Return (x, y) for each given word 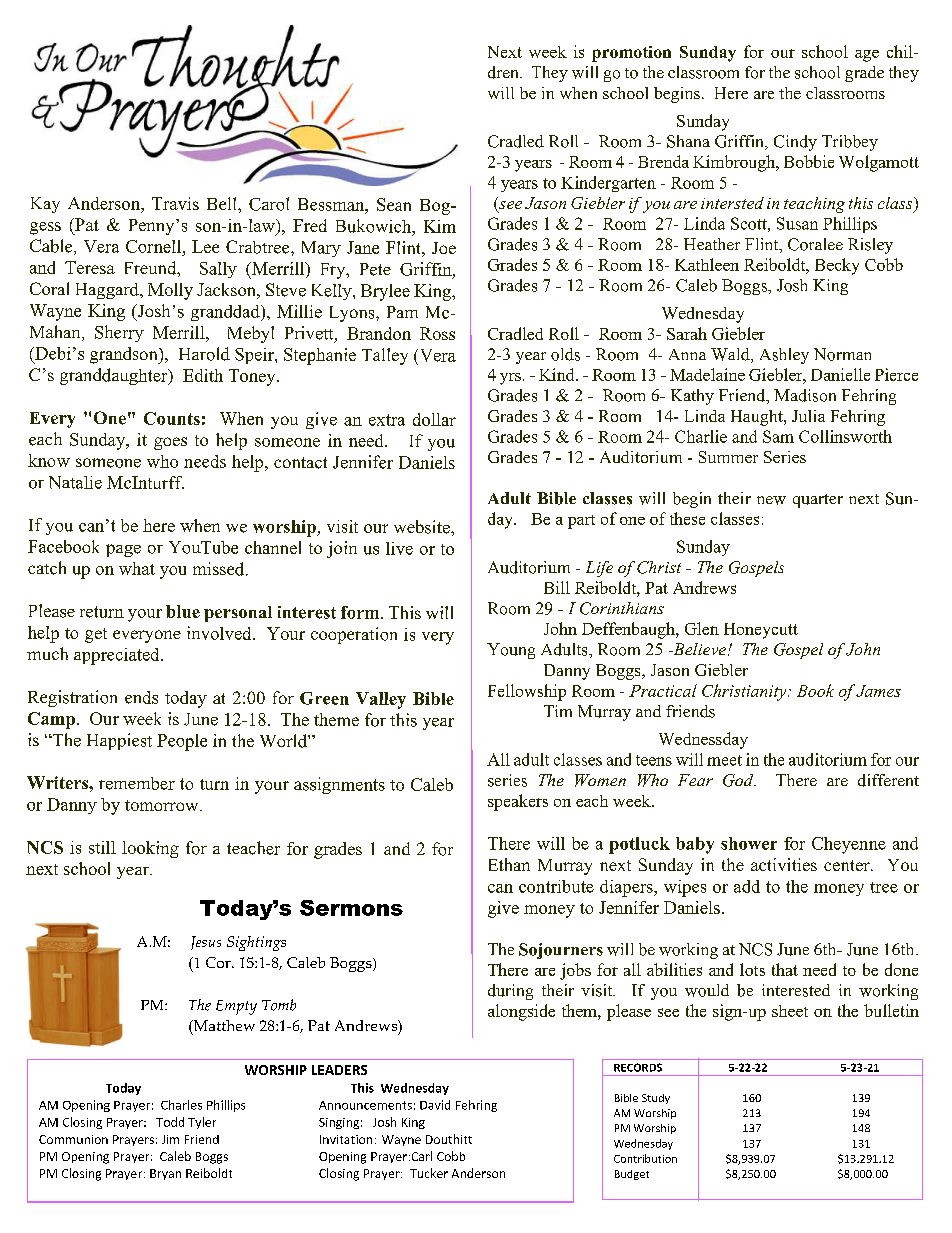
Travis (175, 203)
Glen (702, 628)
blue (183, 611)
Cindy (795, 143)
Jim (170, 1139)
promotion (631, 54)
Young (511, 651)
